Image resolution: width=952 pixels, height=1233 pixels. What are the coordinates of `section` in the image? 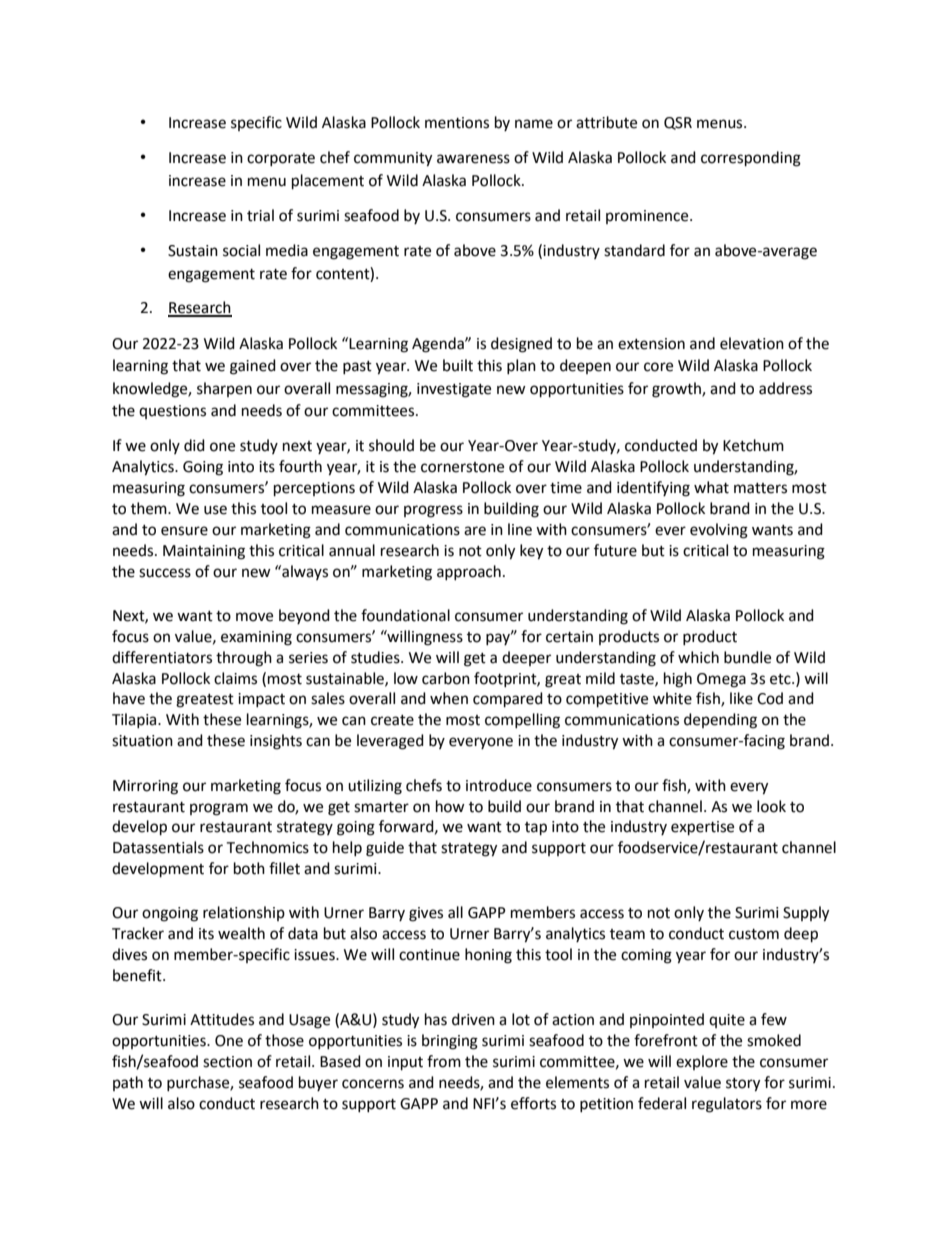 It's located at (227, 1062).
